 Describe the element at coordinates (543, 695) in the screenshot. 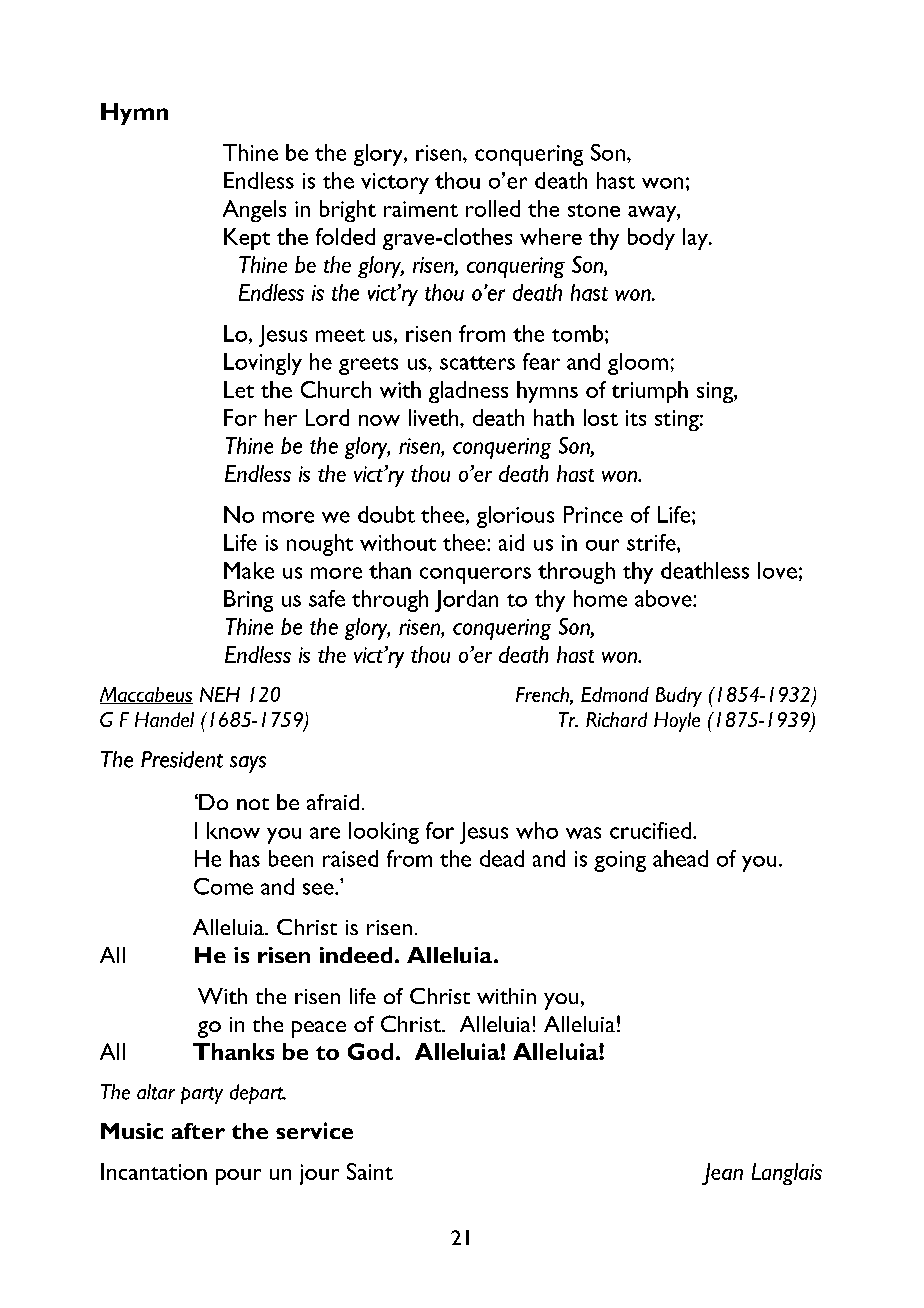

I see `French` at that location.
